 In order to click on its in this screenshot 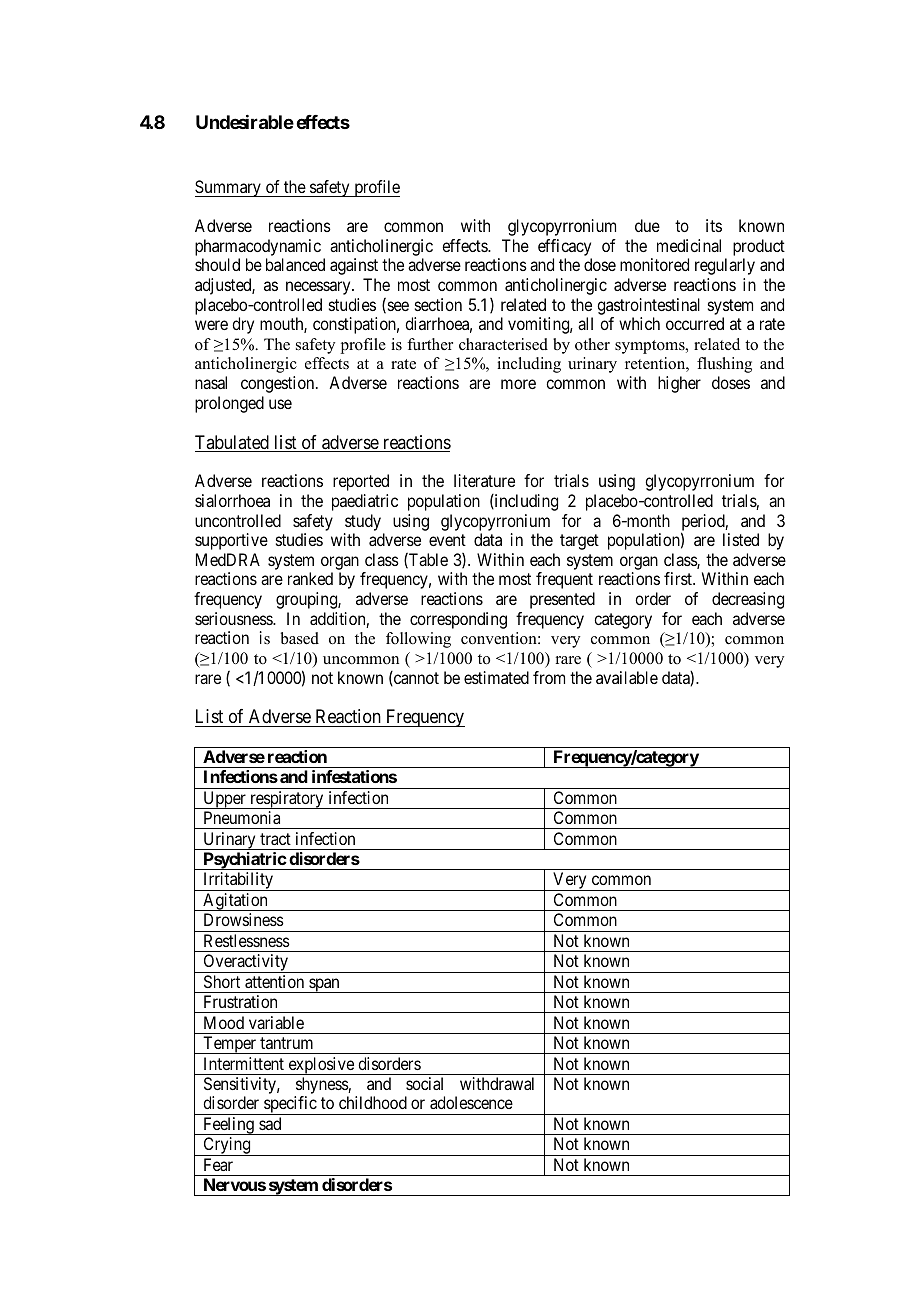, I will do `click(714, 225)`.
